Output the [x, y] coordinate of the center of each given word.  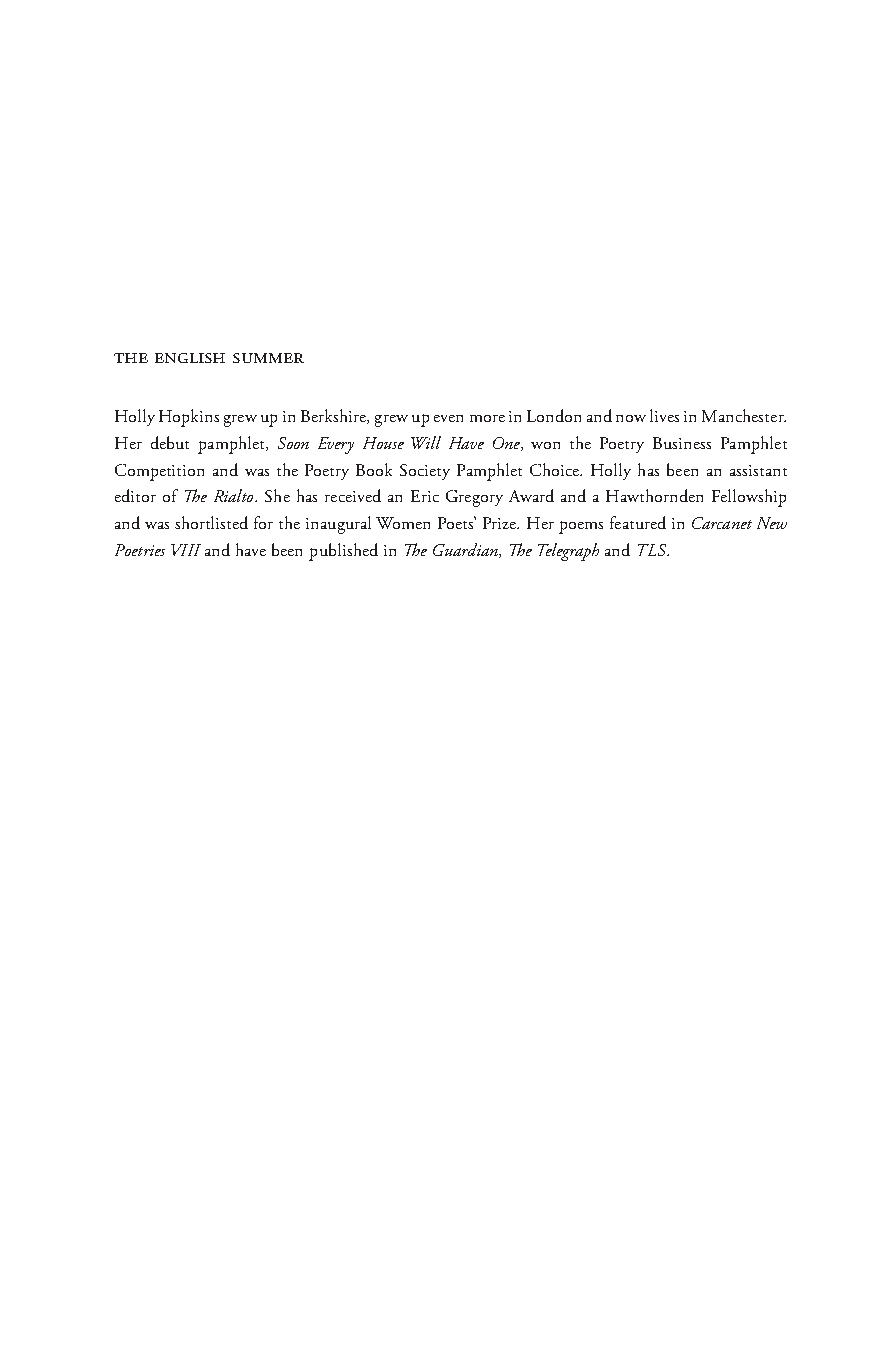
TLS [653, 550]
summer [268, 358]
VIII [186, 550]
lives [664, 415]
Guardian [466, 550]
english [190, 358]
